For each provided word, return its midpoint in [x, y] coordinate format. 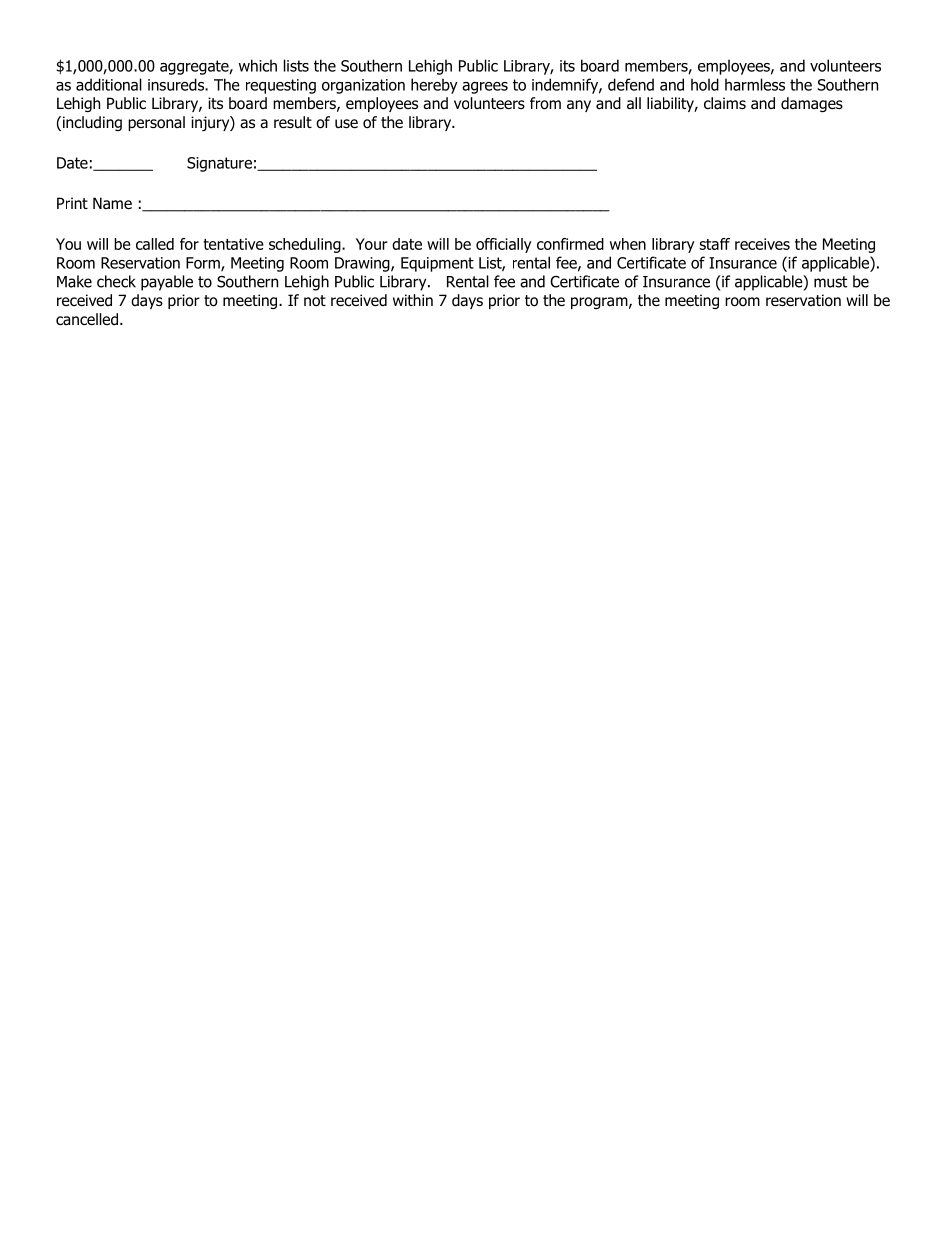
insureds [177, 84]
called [155, 244]
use [346, 123]
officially [504, 245]
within [413, 300]
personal [156, 123]
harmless [755, 84]
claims [725, 103]
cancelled [87, 319]
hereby [434, 86]
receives [762, 244]
